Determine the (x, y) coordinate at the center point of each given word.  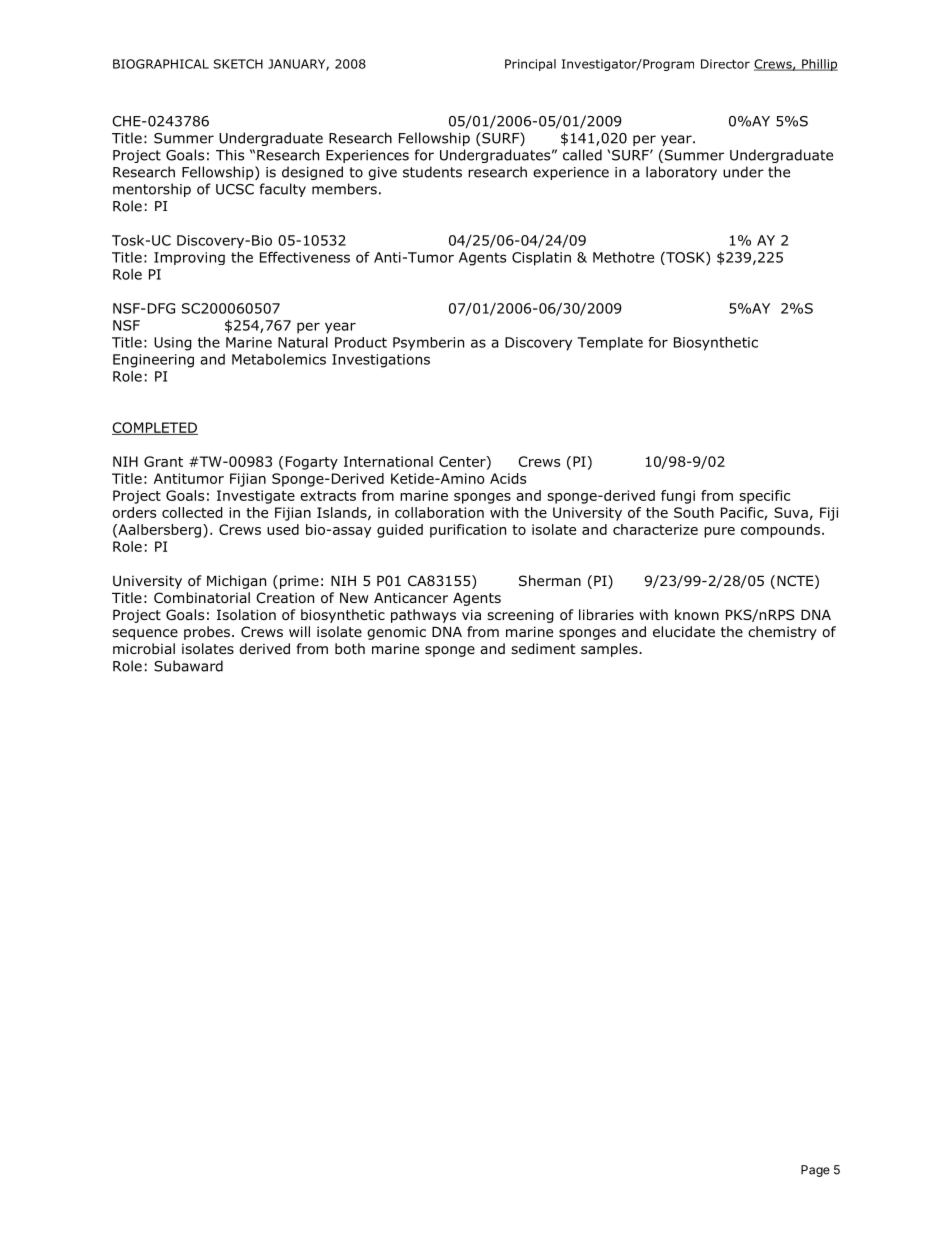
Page (815, 1171)
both (350, 649)
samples (610, 650)
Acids (508, 478)
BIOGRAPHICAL (161, 64)
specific (764, 497)
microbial (144, 648)
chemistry (782, 633)
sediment (543, 649)
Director (725, 64)
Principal (530, 65)
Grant (163, 461)
